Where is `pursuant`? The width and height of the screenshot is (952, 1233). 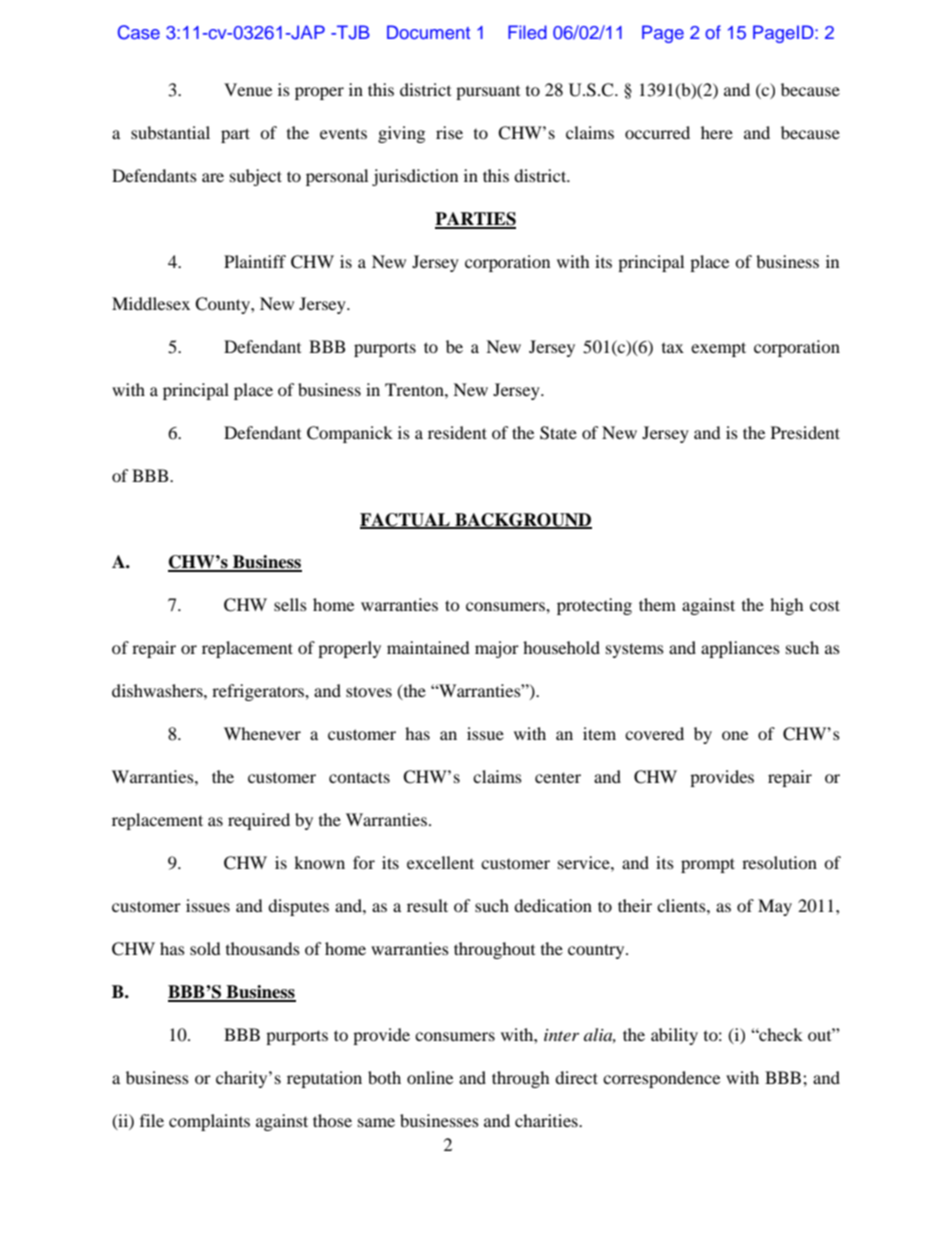
pursuant is located at coordinates (488, 93).
